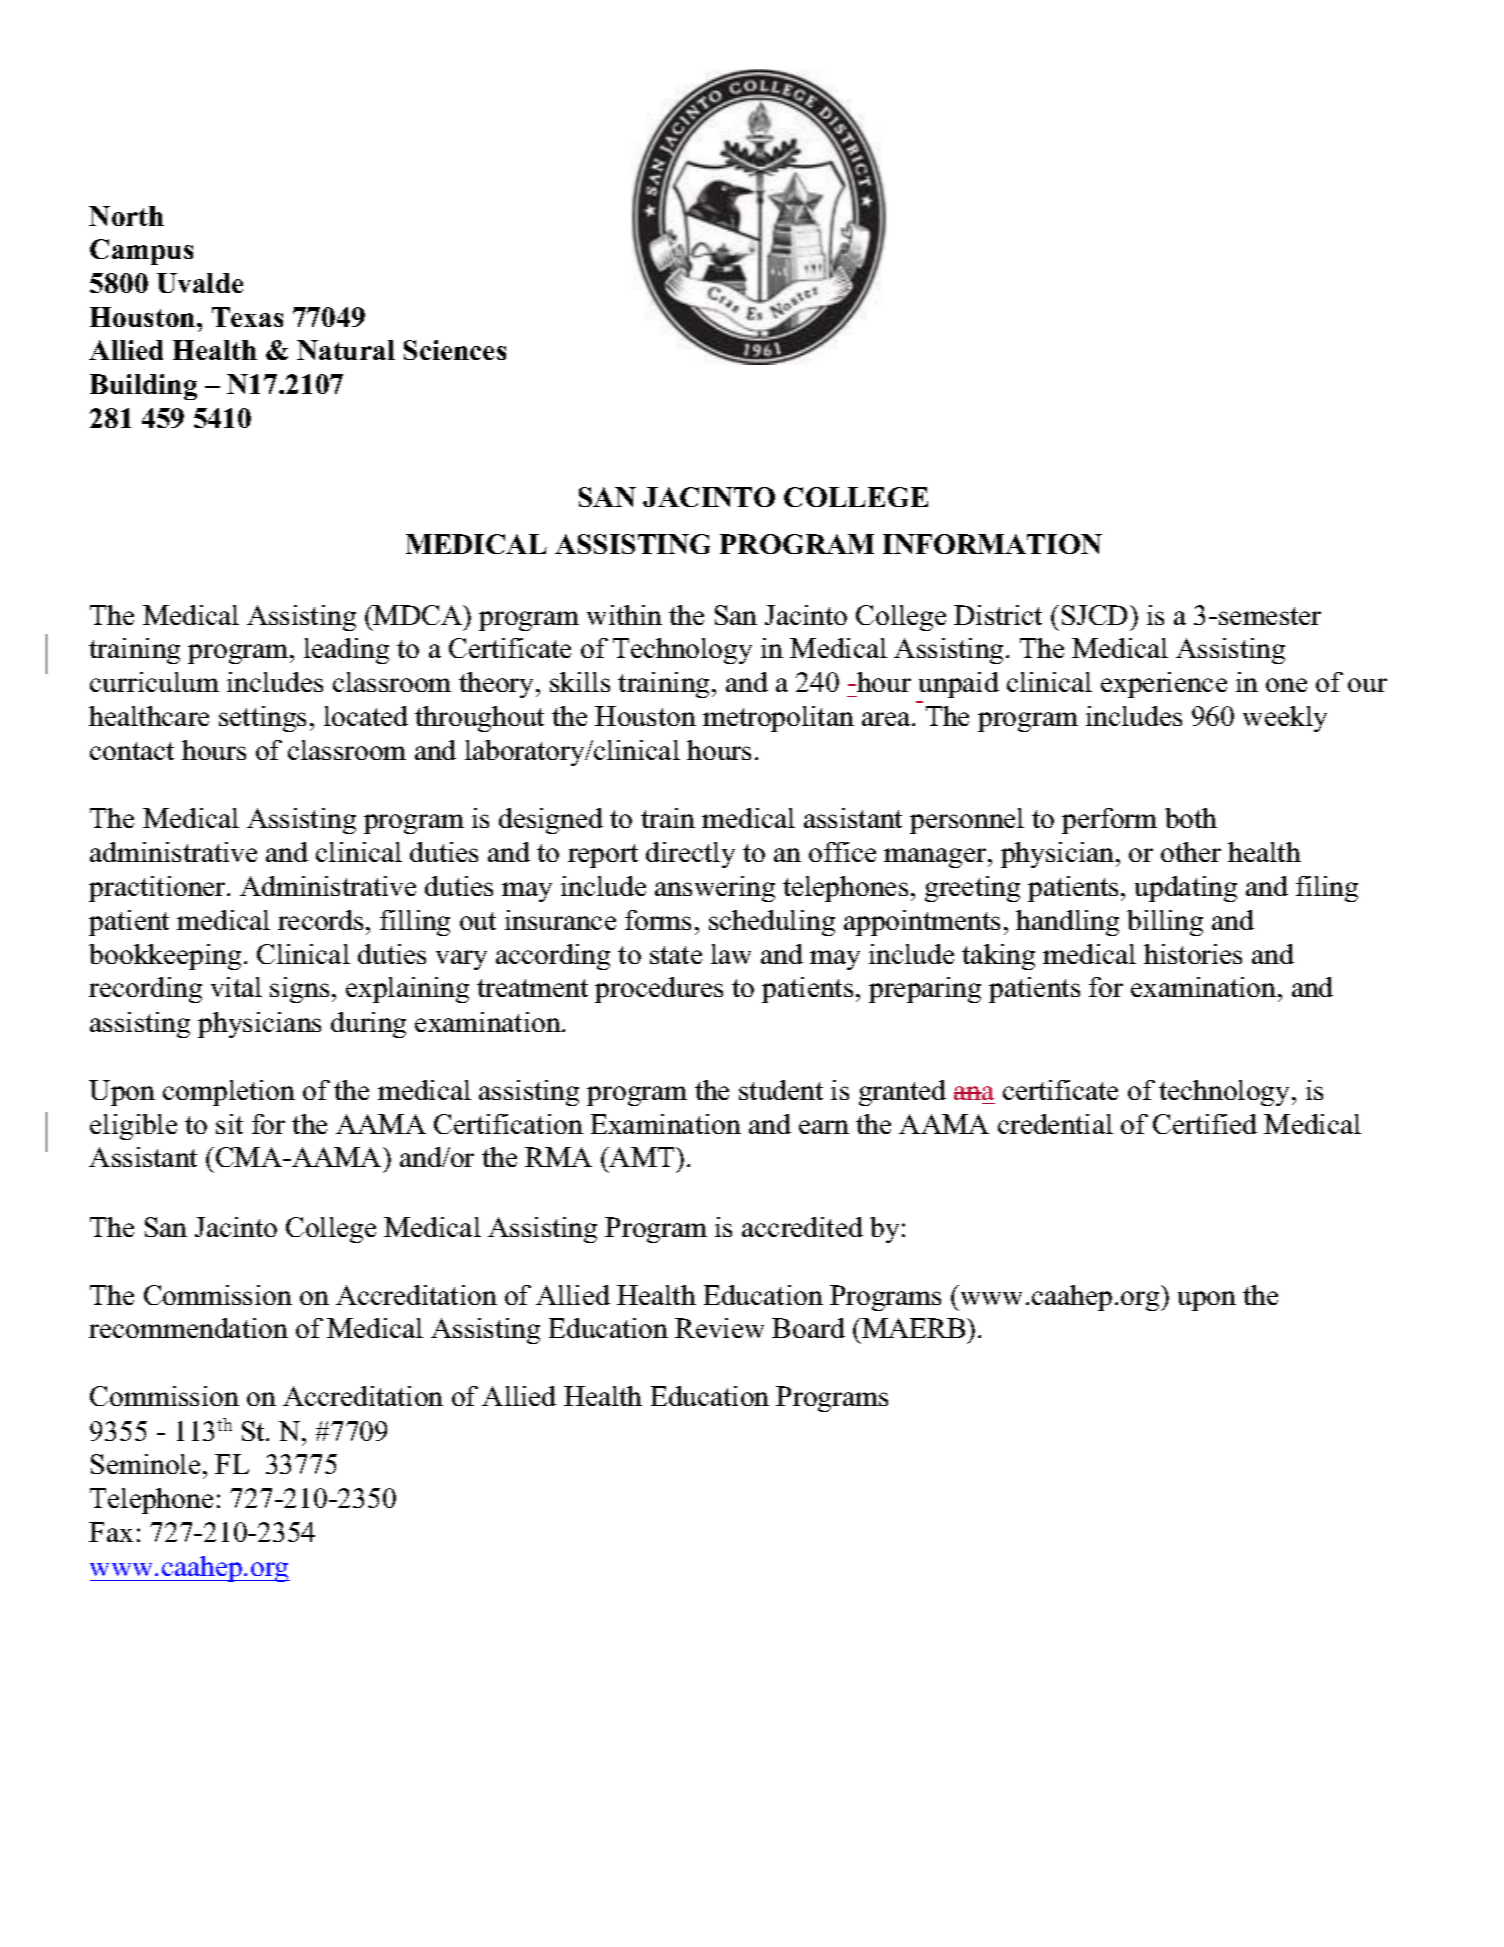 This screenshot has width=1504, height=1947. Describe the element at coordinates (802, 1227) in the screenshot. I see `accredited` at that location.
